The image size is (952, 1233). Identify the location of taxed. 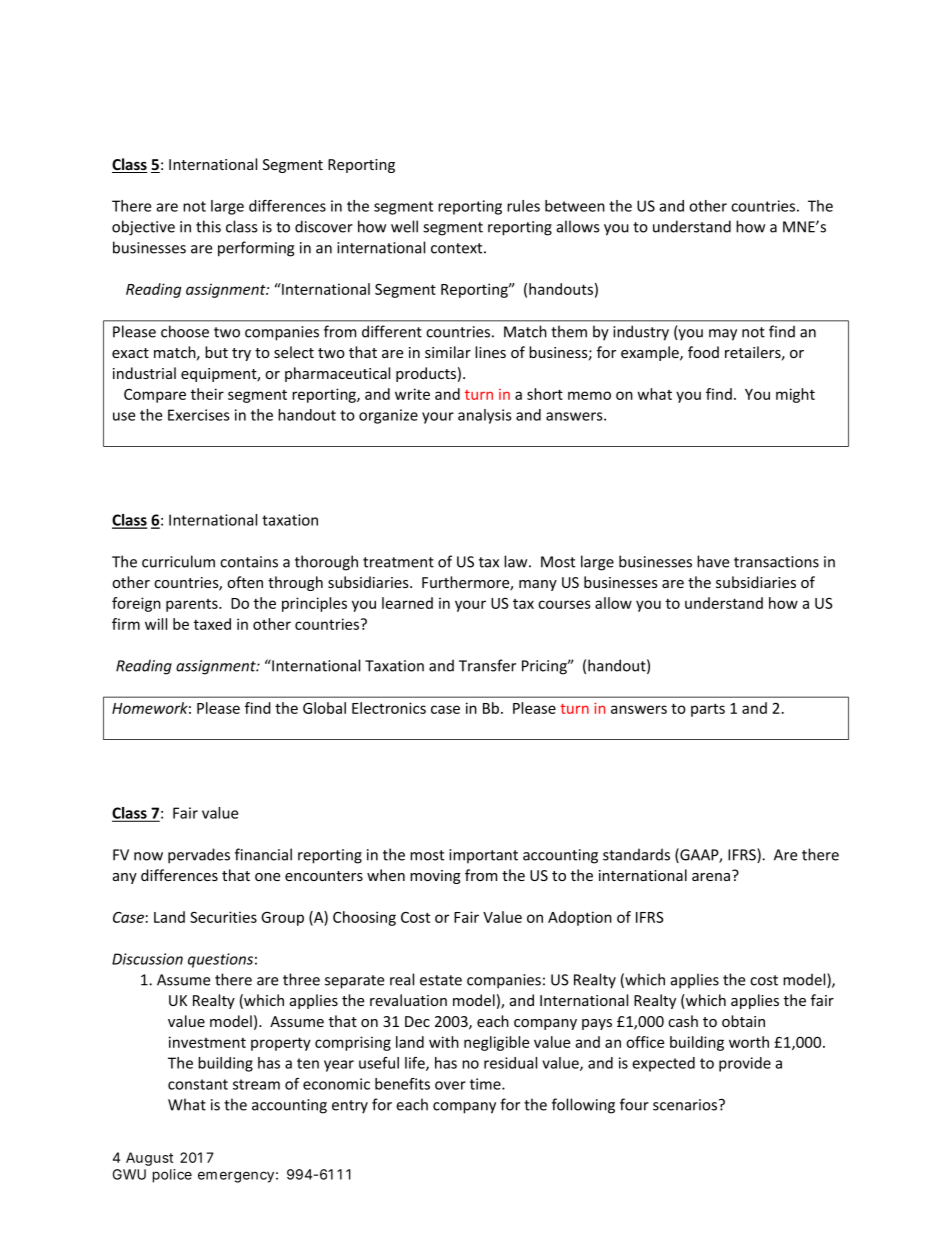
(212, 624).
